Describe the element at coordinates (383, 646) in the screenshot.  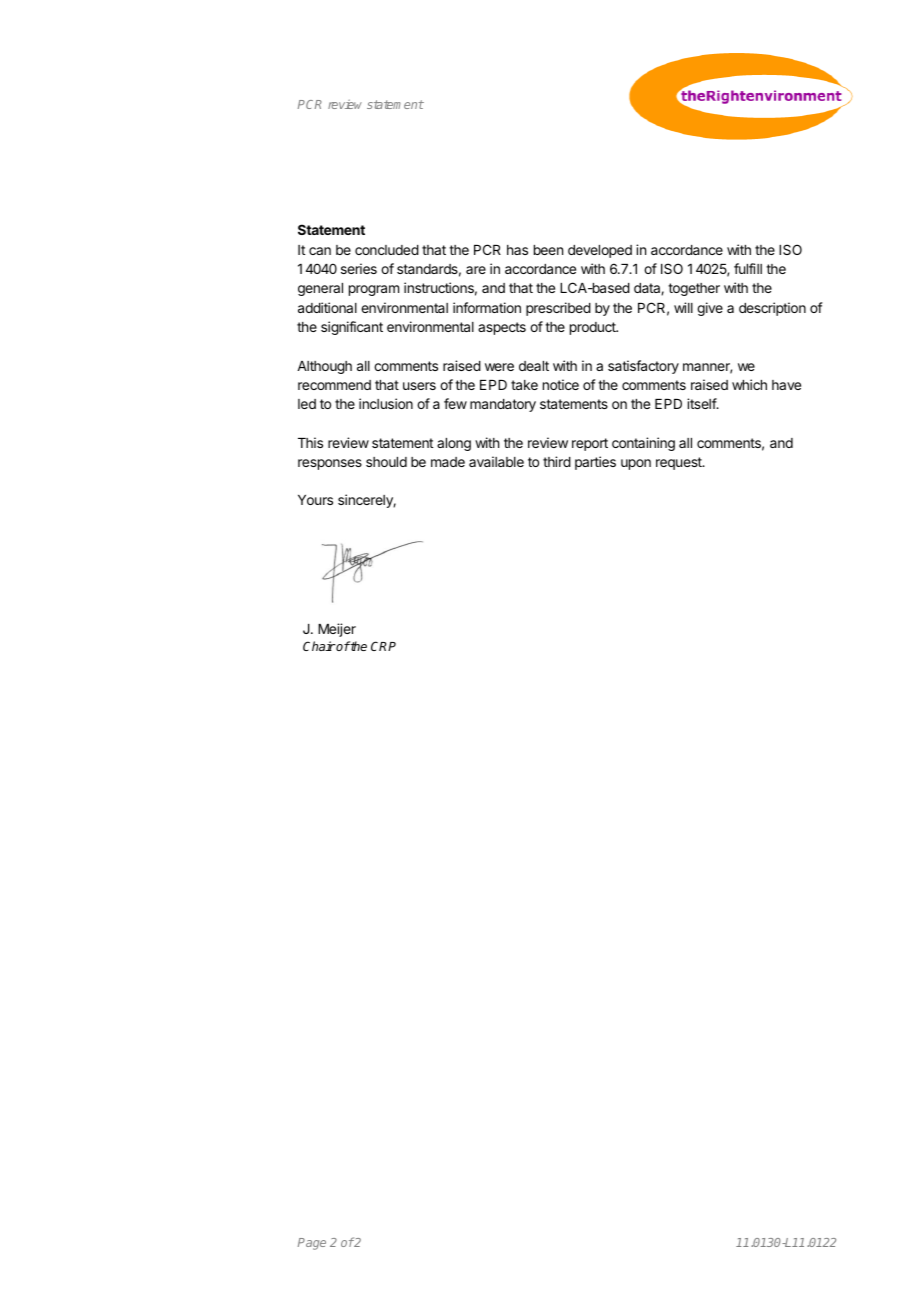
I see `CRP` at that location.
